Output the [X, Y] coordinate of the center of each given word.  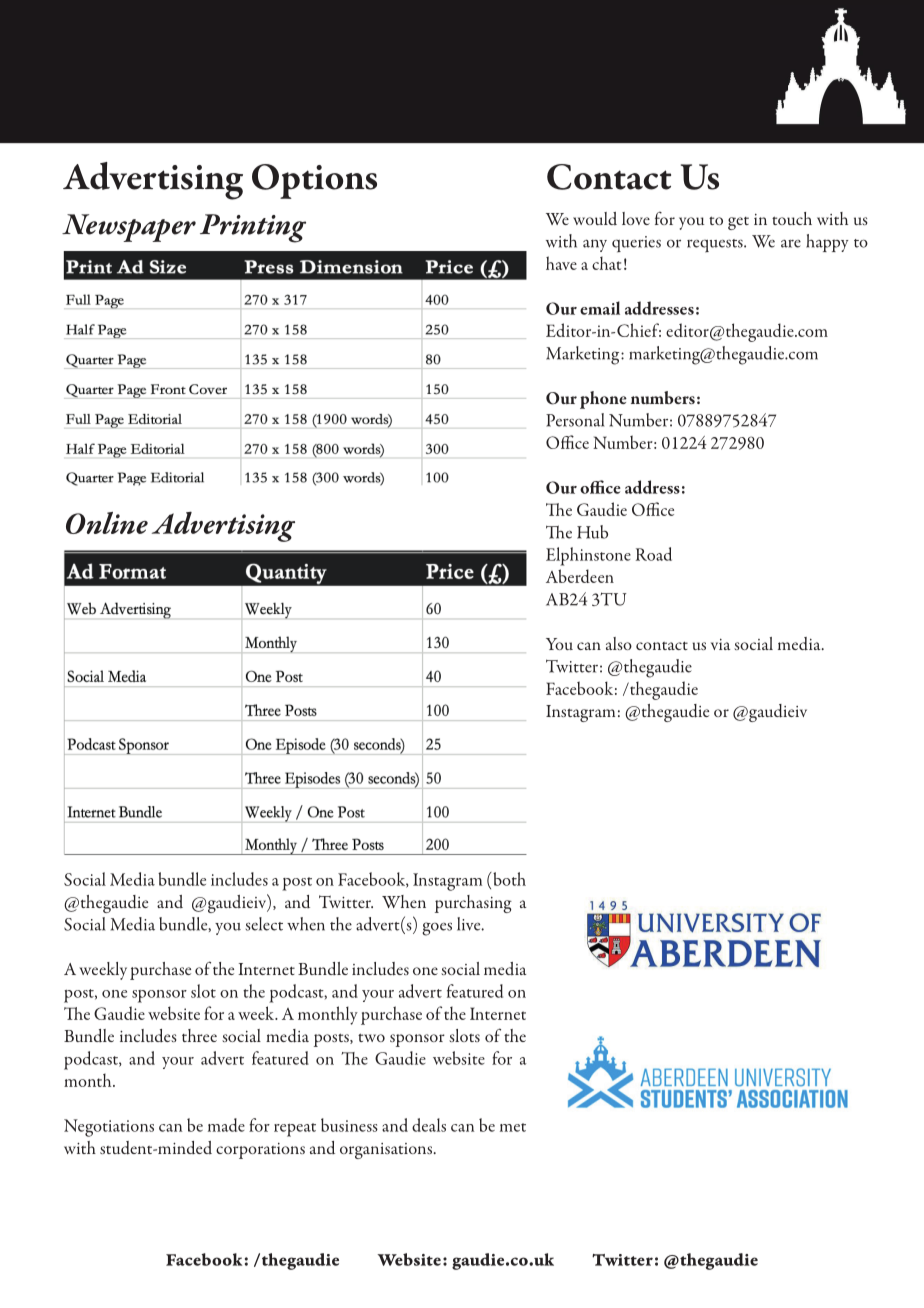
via [720, 644]
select [264, 924]
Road [654, 554]
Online [107, 523]
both [508, 879]
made [226, 1125]
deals [429, 1125]
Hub [592, 532]
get [738, 223]
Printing [253, 228]
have [561, 263]
